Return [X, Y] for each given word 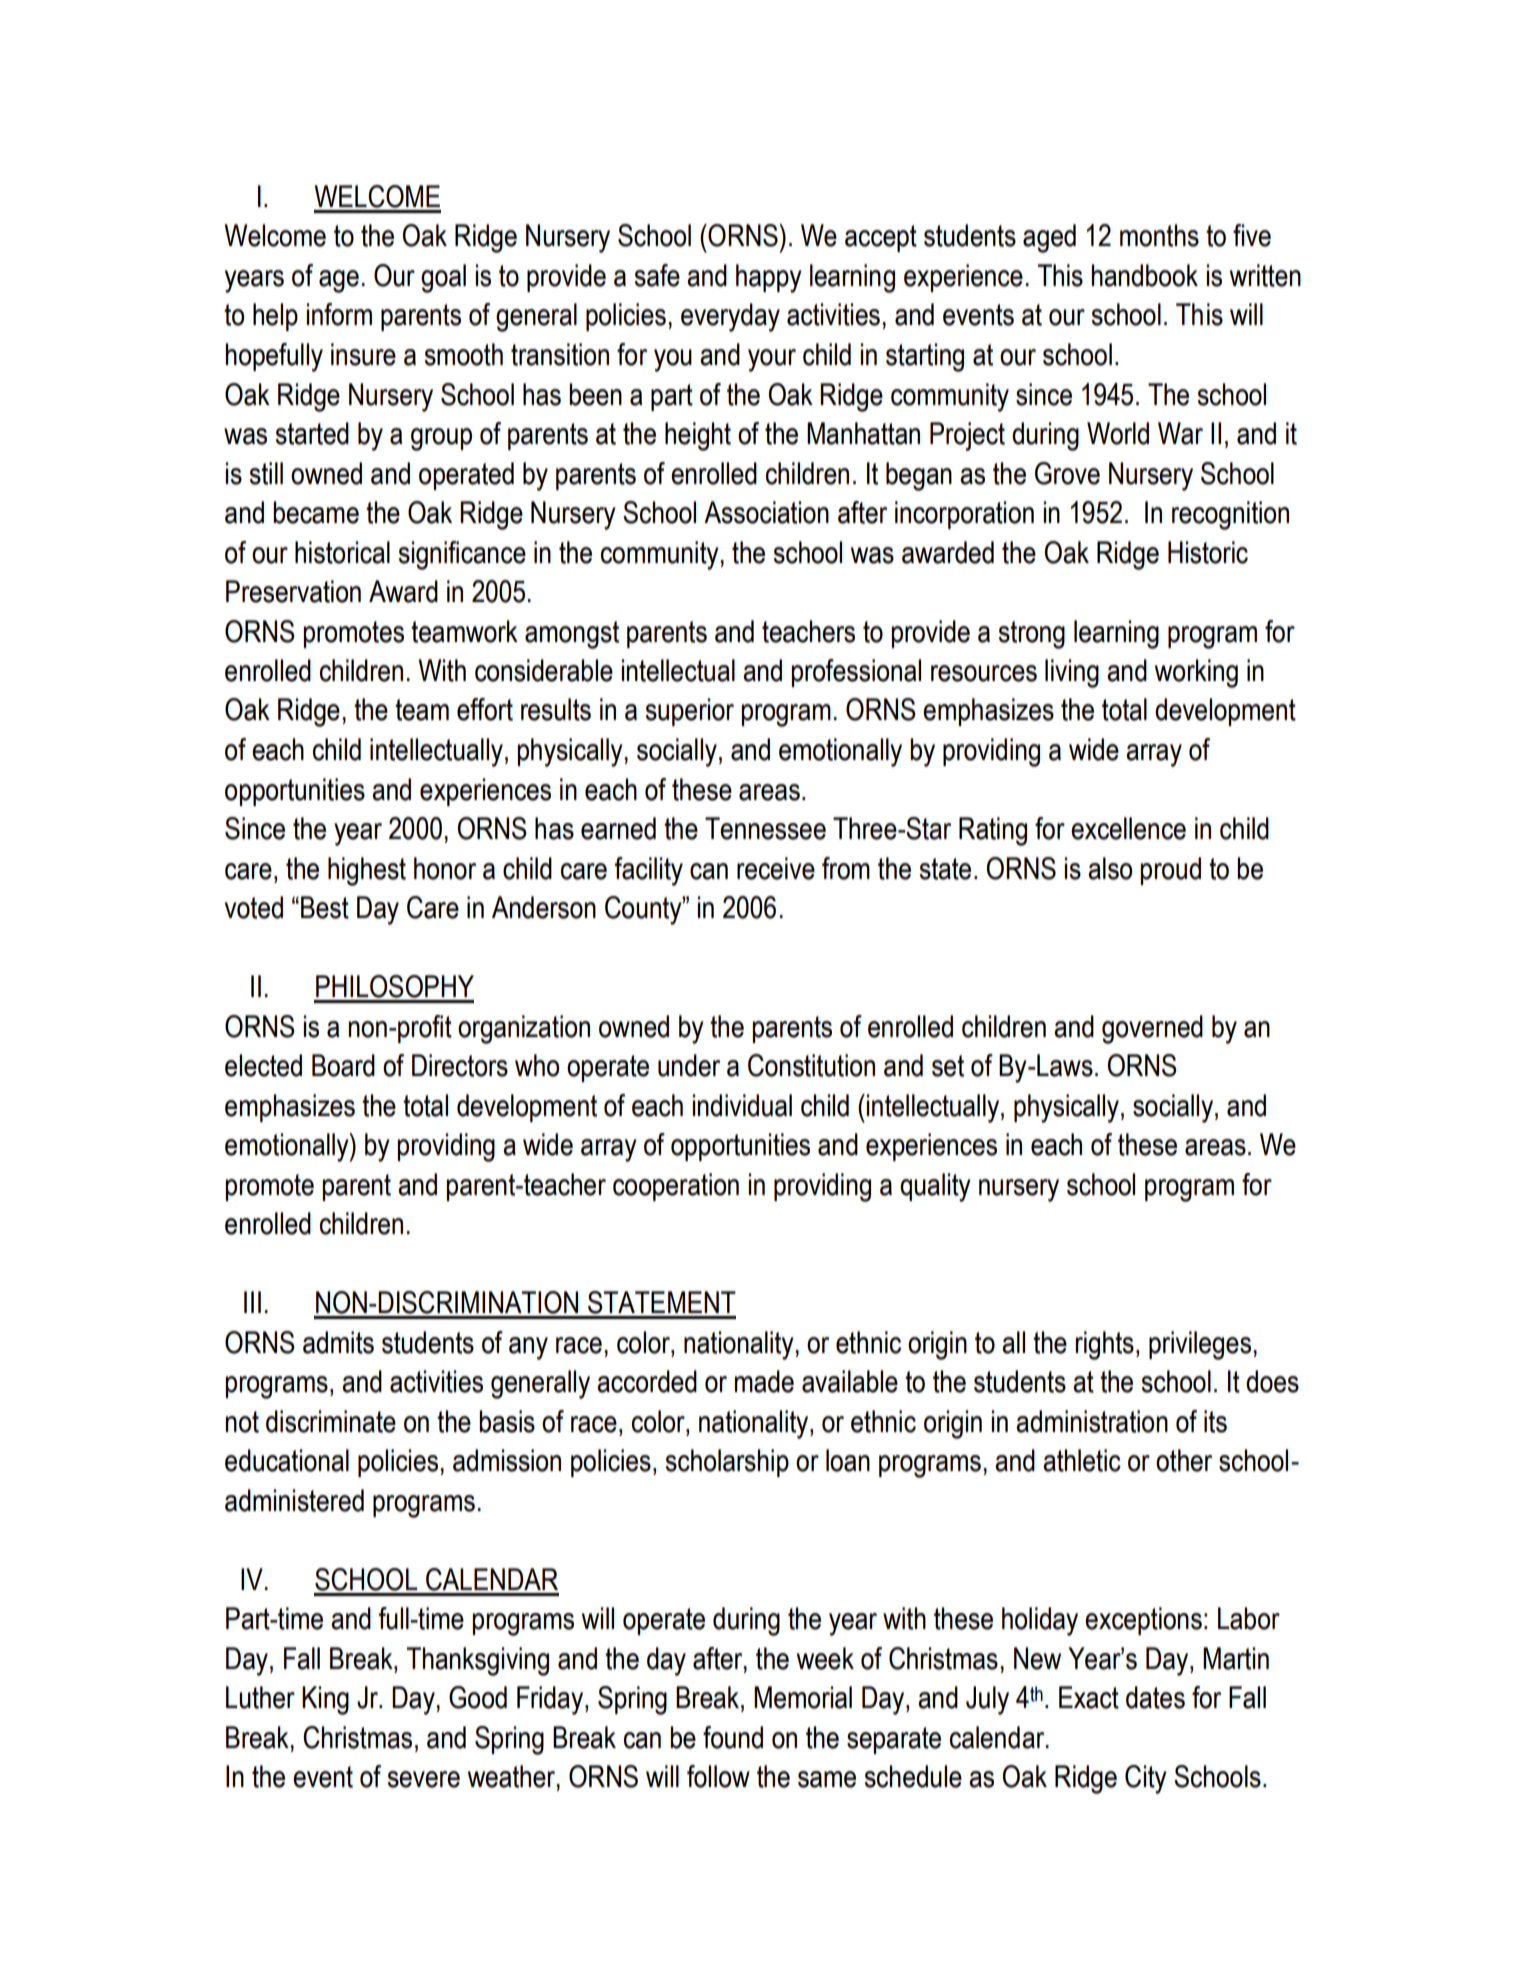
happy [769, 278]
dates [1155, 1697]
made [764, 1381]
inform [339, 314]
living [1072, 673]
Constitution [811, 1065]
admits [338, 1342]
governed [1152, 1029]
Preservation [293, 591]
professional [856, 673]
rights [1104, 1345]
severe [423, 1779]
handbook [1144, 275]
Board [343, 1065]
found [733, 1737]
